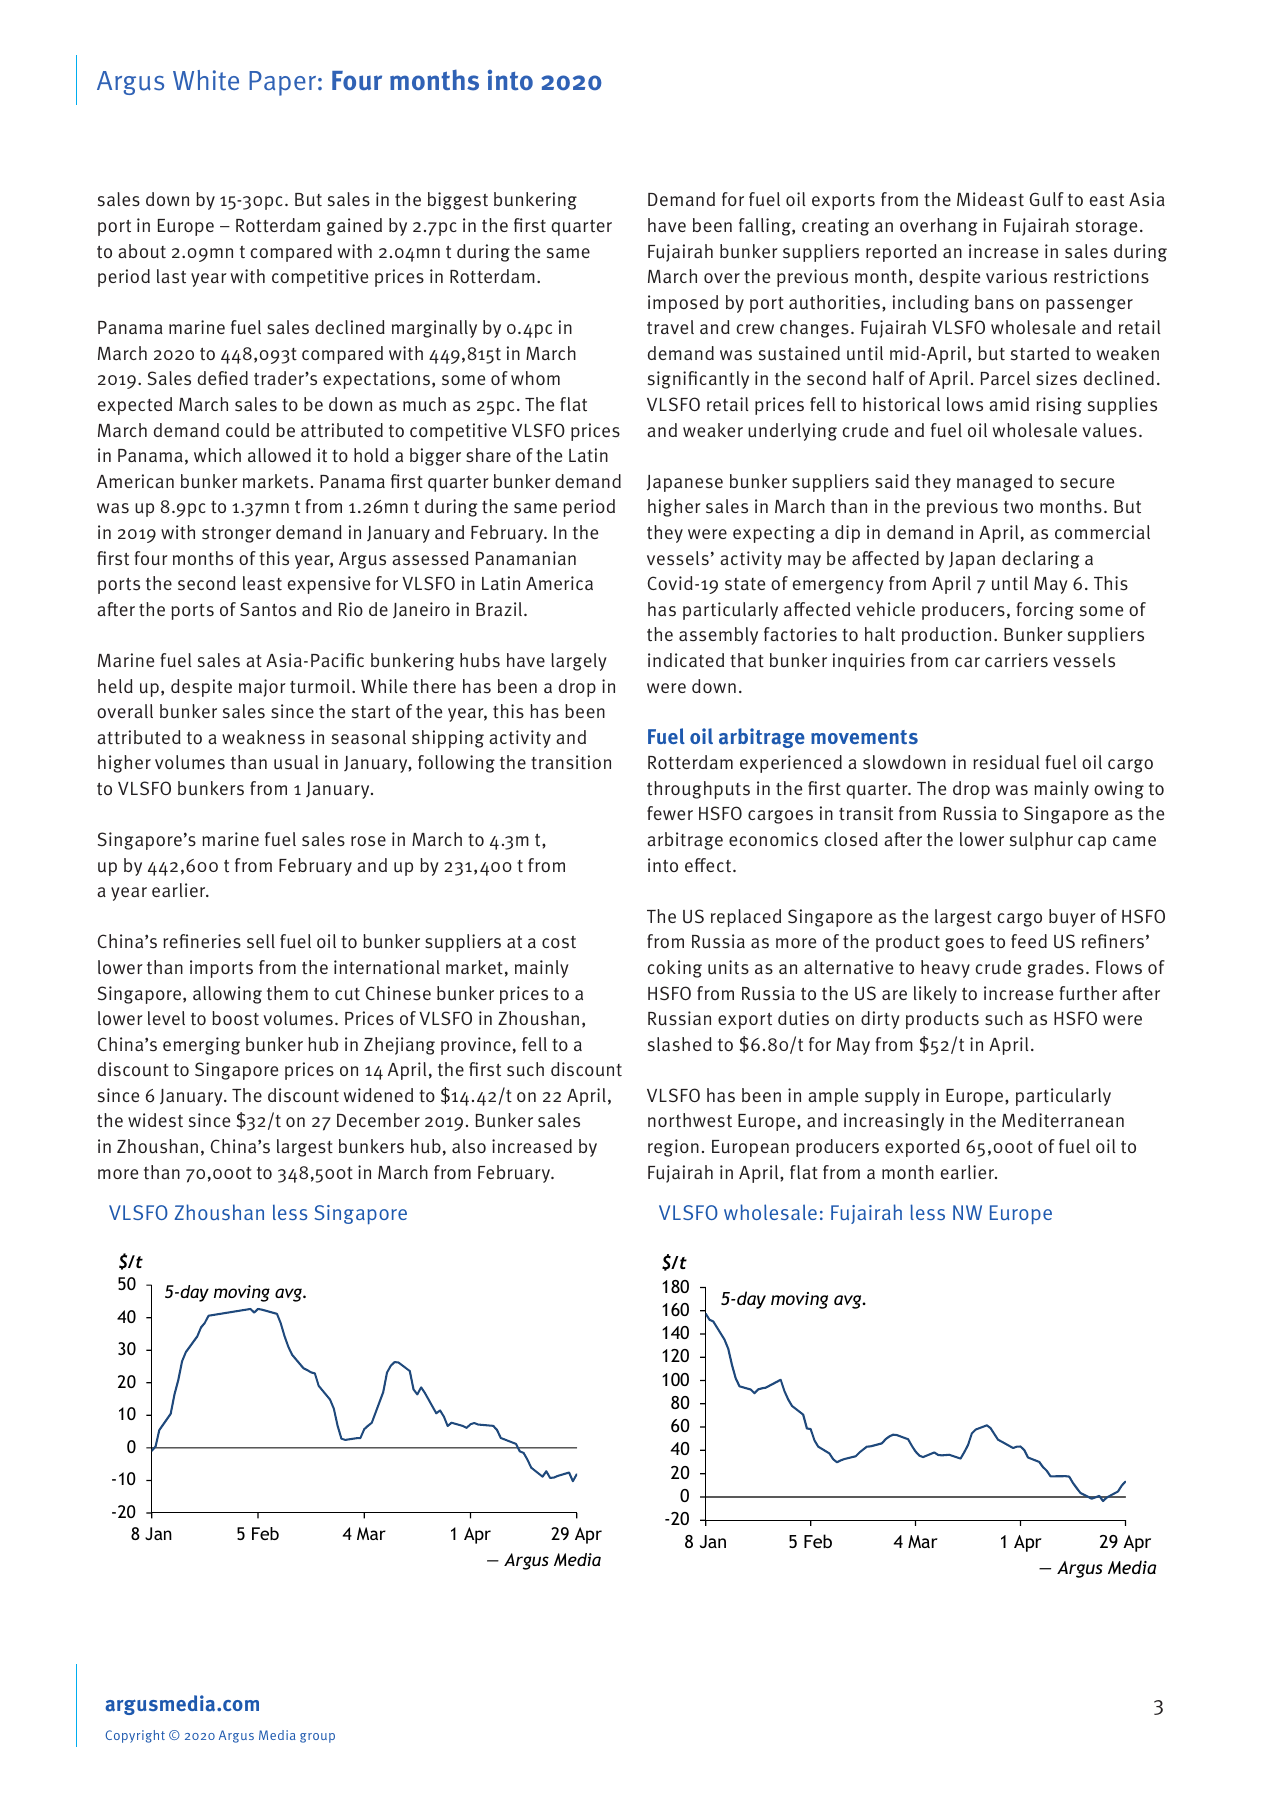 This image has height=1795, width=1269. What do you see at coordinates (261, 941) in the image?
I see `sell` at bounding box center [261, 941].
